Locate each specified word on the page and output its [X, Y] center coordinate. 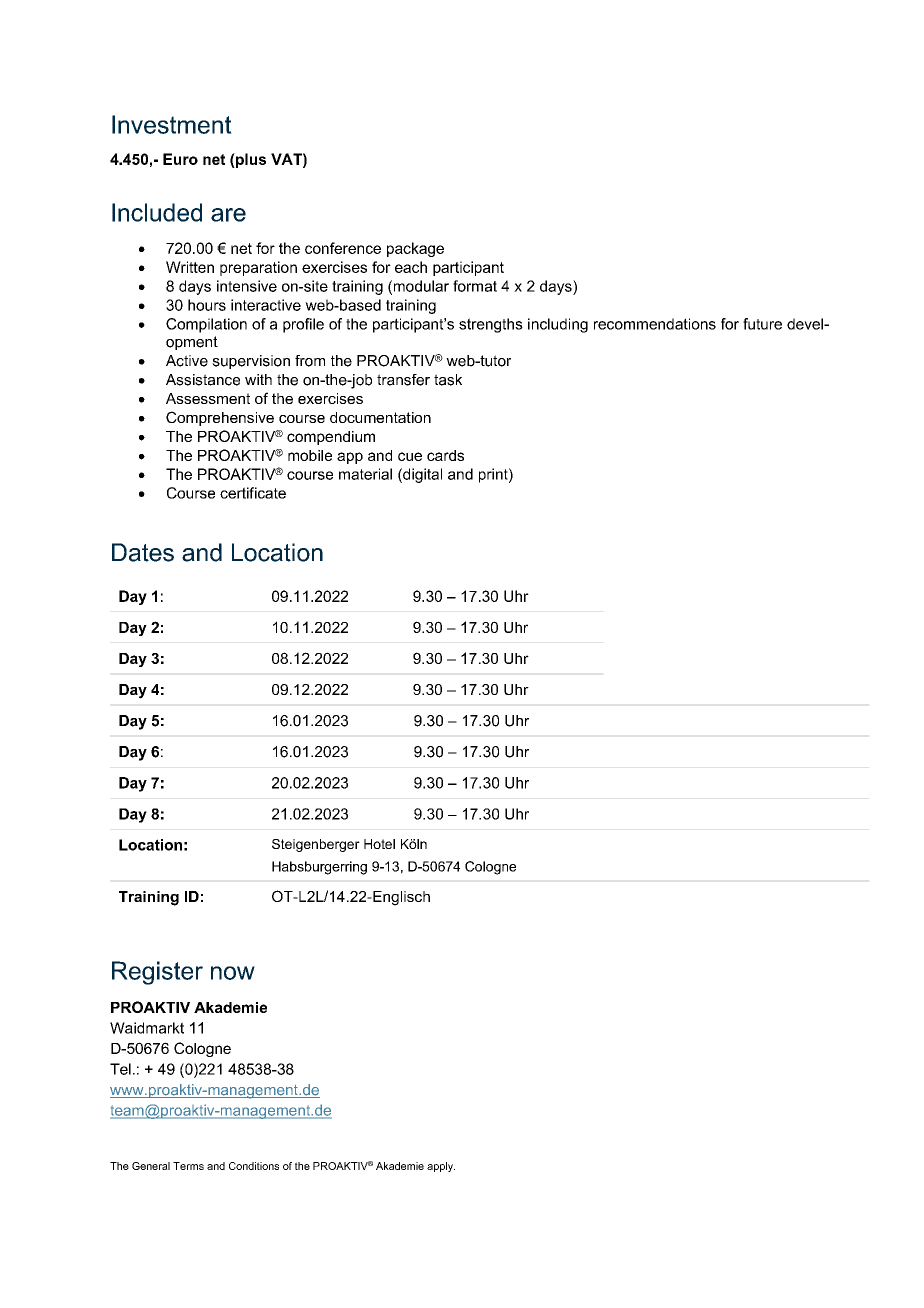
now [233, 973]
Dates [143, 552]
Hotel [379, 844]
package [415, 249]
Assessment [208, 398]
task [448, 380]
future [762, 324]
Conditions [254, 1166]
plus [250, 160]
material [365, 474]
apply [441, 1167]
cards [445, 455]
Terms [188, 1166]
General [151, 1166]
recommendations [655, 324]
